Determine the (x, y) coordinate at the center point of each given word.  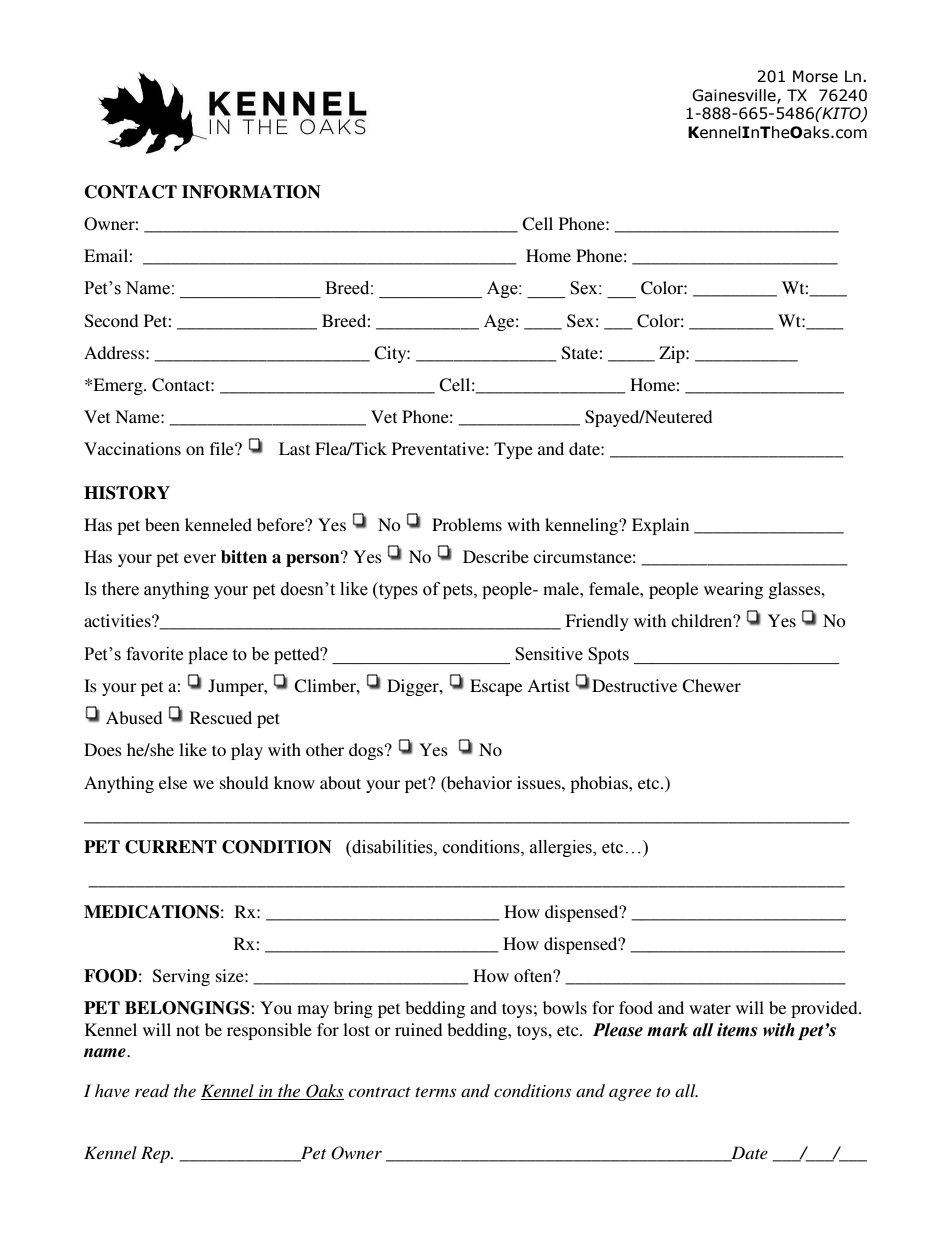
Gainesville (735, 96)
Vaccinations (132, 448)
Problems (467, 524)
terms (435, 1092)
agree (630, 1094)
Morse (815, 76)
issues (540, 782)
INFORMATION (251, 192)
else (173, 782)
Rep (156, 1154)
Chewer (711, 686)
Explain (660, 526)
